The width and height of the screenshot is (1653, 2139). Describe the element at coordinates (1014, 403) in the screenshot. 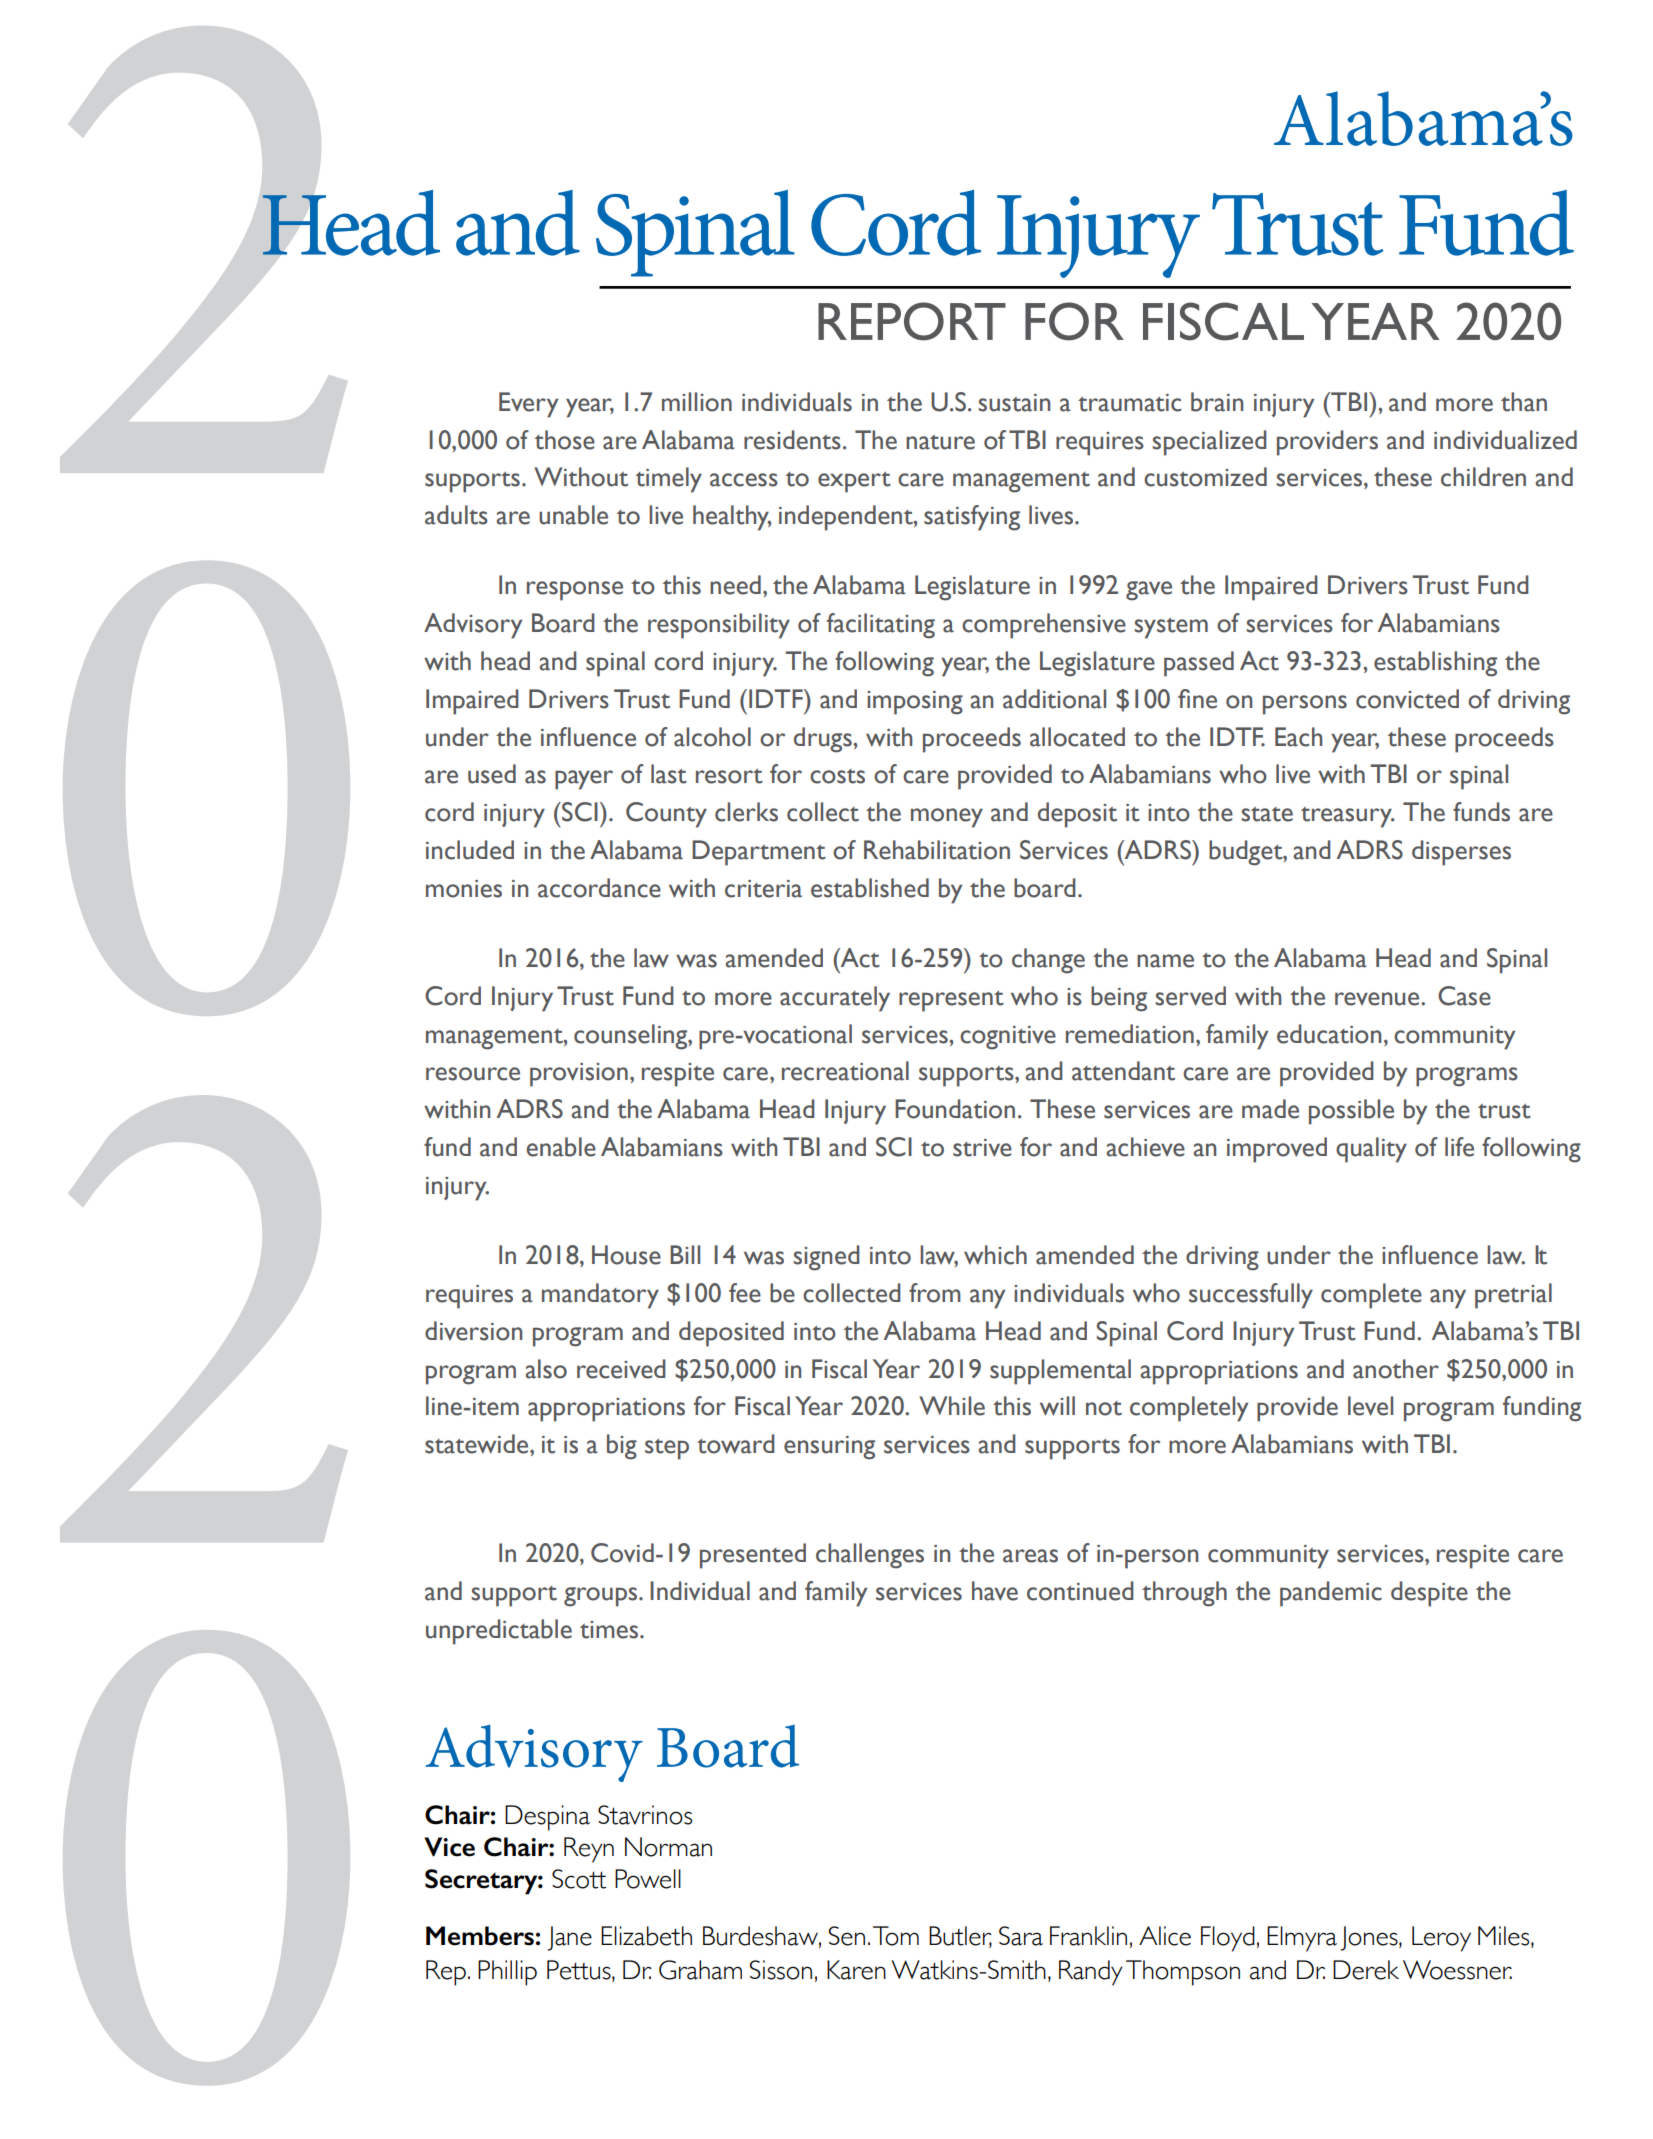

I see `sustain` at that location.
